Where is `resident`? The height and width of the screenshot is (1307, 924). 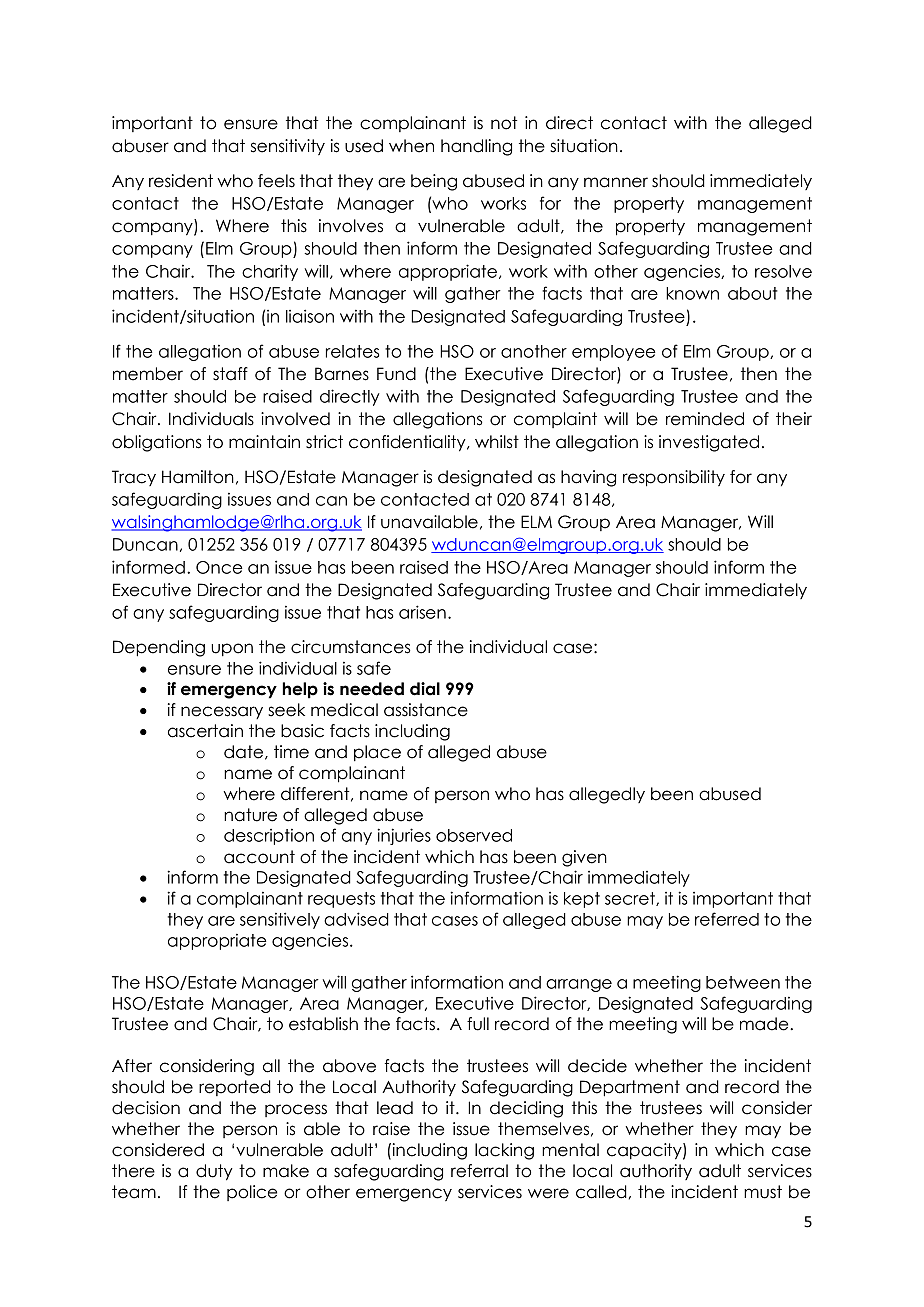 resident is located at coordinates (181, 181).
